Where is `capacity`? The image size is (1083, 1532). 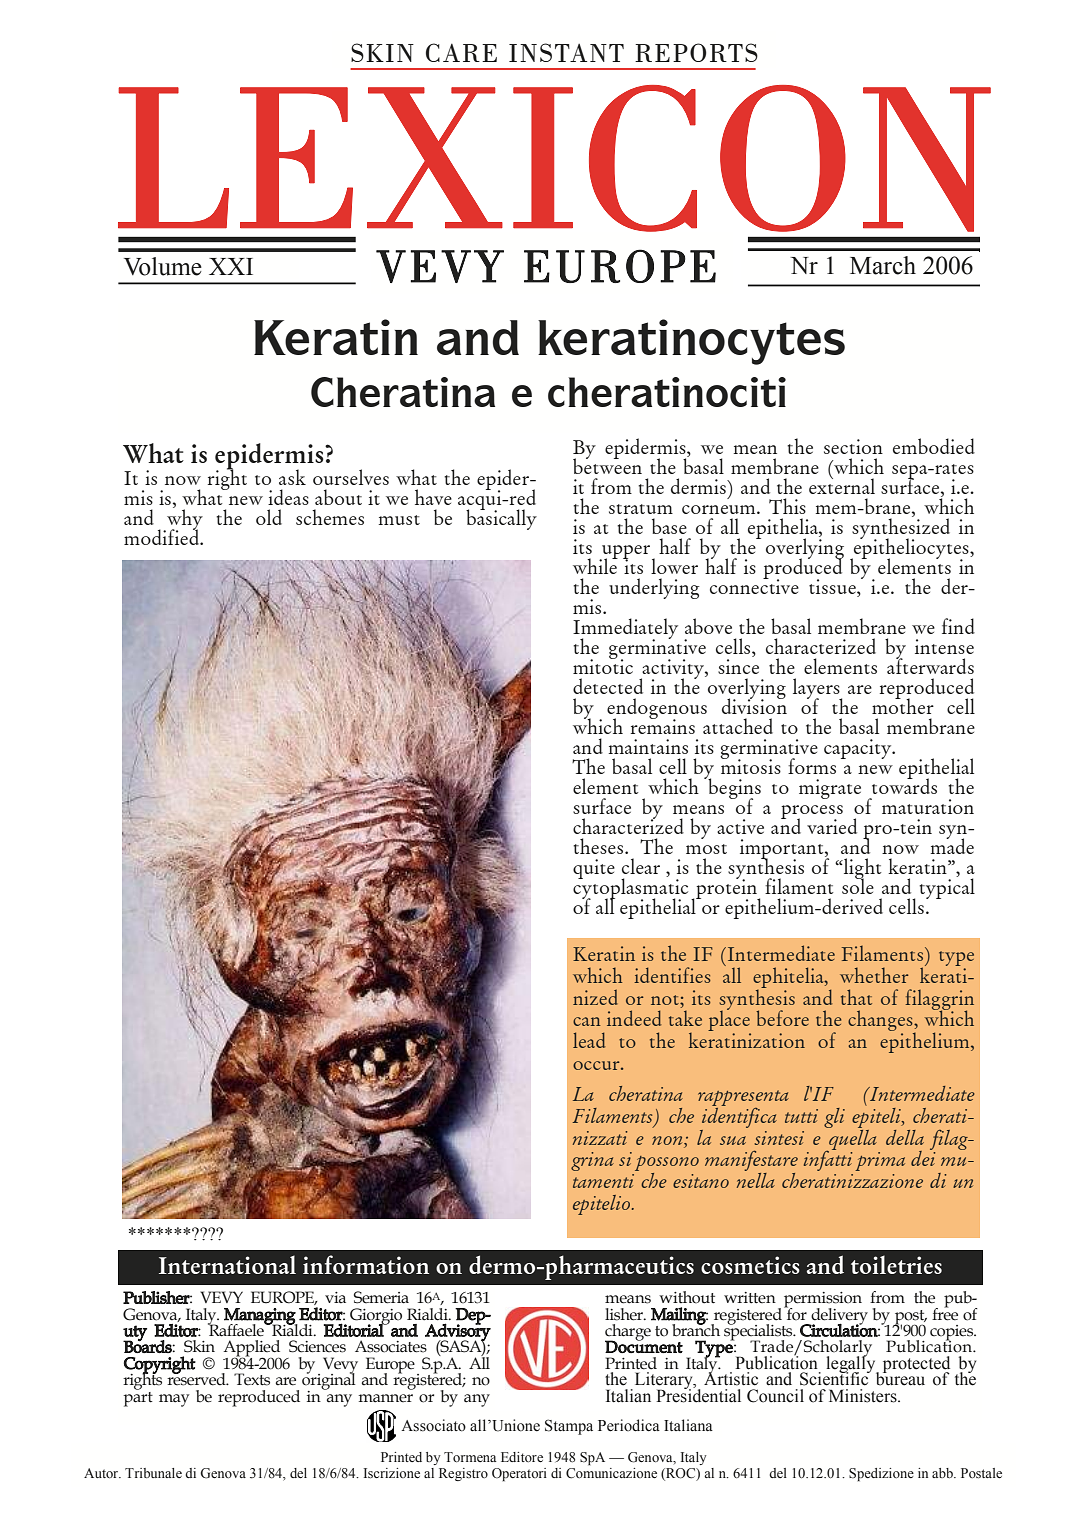
capacity is located at coordinates (859, 749).
